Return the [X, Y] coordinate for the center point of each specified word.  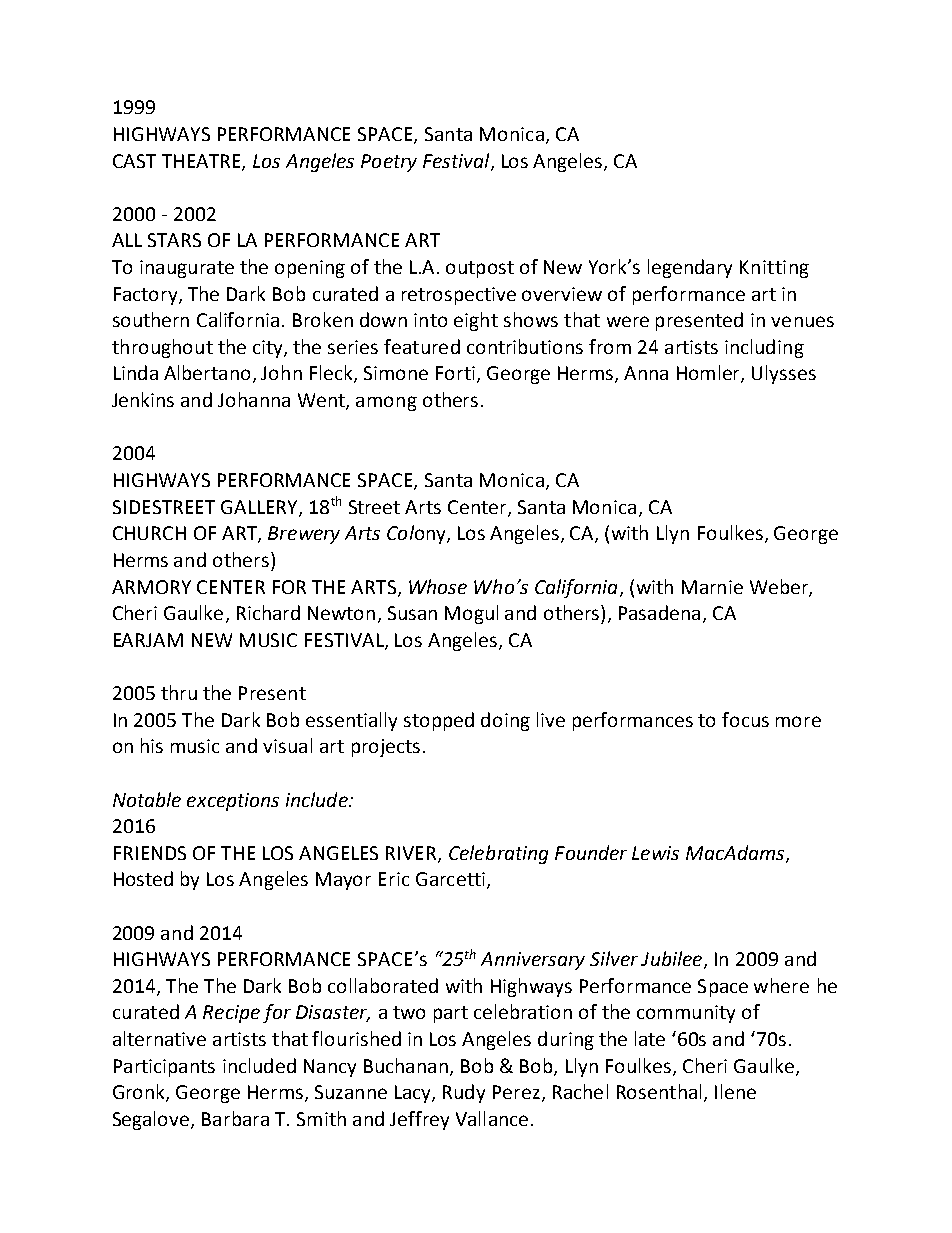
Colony [417, 534]
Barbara [235, 1118]
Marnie [712, 587]
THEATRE [202, 162]
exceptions [233, 802]
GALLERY [260, 508]
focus [745, 719]
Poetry [389, 163]
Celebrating [498, 854]
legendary [690, 268]
